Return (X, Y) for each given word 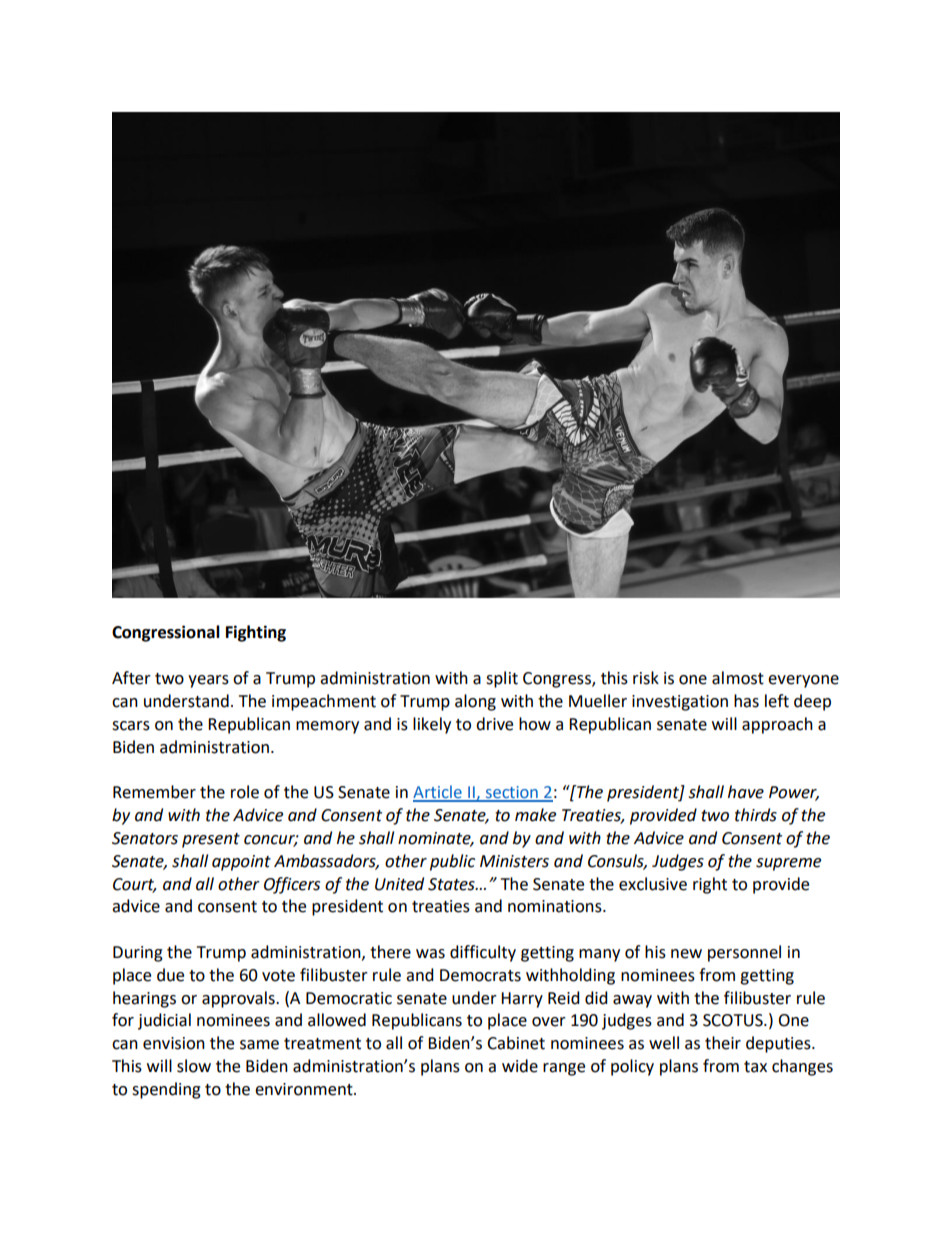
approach (777, 725)
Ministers (514, 861)
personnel (744, 953)
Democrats (480, 975)
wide (520, 1066)
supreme (788, 864)
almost (738, 678)
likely (432, 725)
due (170, 975)
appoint (241, 863)
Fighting (256, 633)
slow (194, 1066)
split (502, 679)
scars (131, 726)
